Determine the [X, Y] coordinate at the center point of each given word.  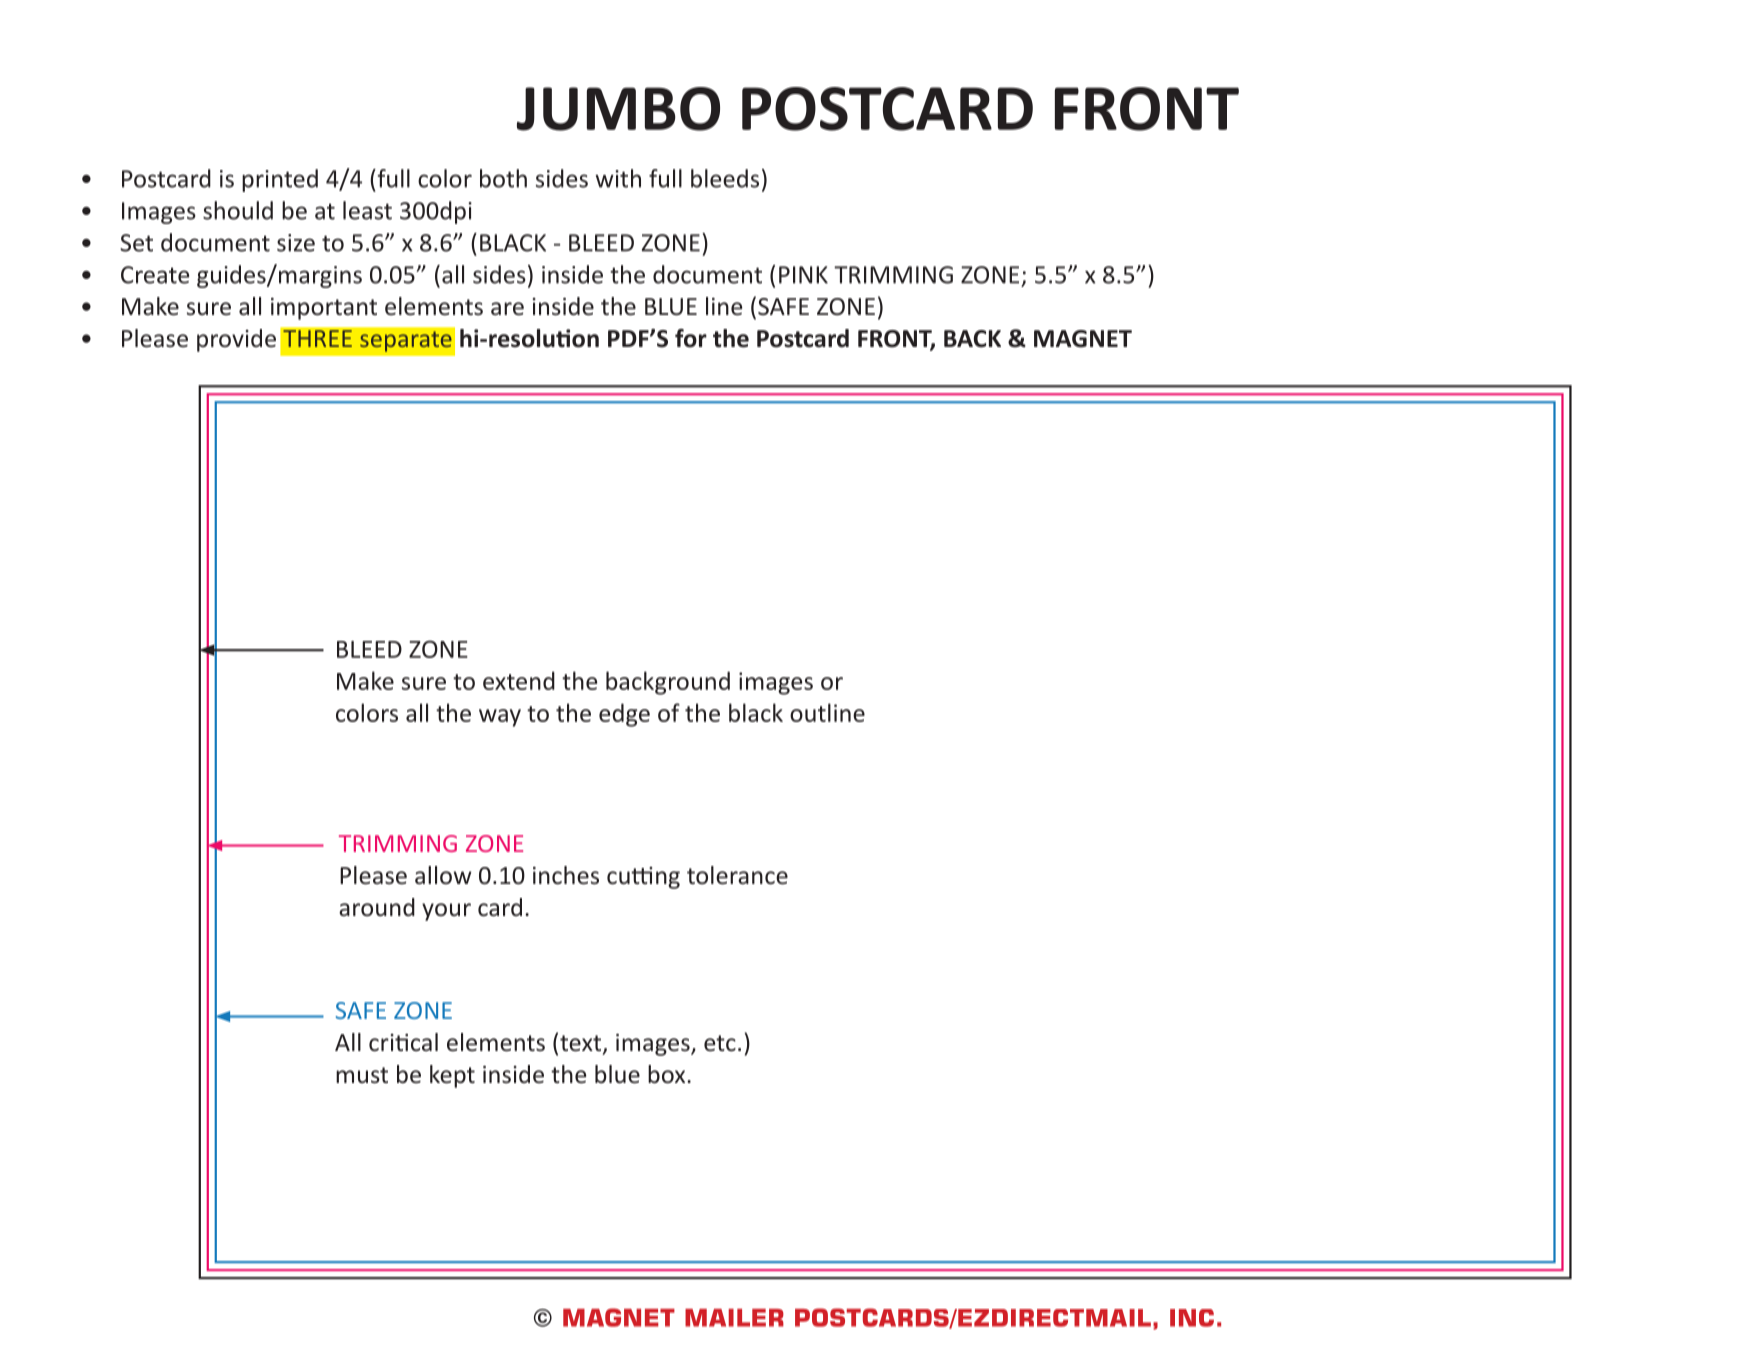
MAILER [734, 1318]
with [618, 178]
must [362, 1075]
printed [280, 180]
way [500, 718]
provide [236, 340]
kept [452, 1076]
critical [403, 1042]
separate [406, 341]
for [691, 338]
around [377, 907]
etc [720, 1043]
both [503, 178]
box [668, 1074]
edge [624, 715]
